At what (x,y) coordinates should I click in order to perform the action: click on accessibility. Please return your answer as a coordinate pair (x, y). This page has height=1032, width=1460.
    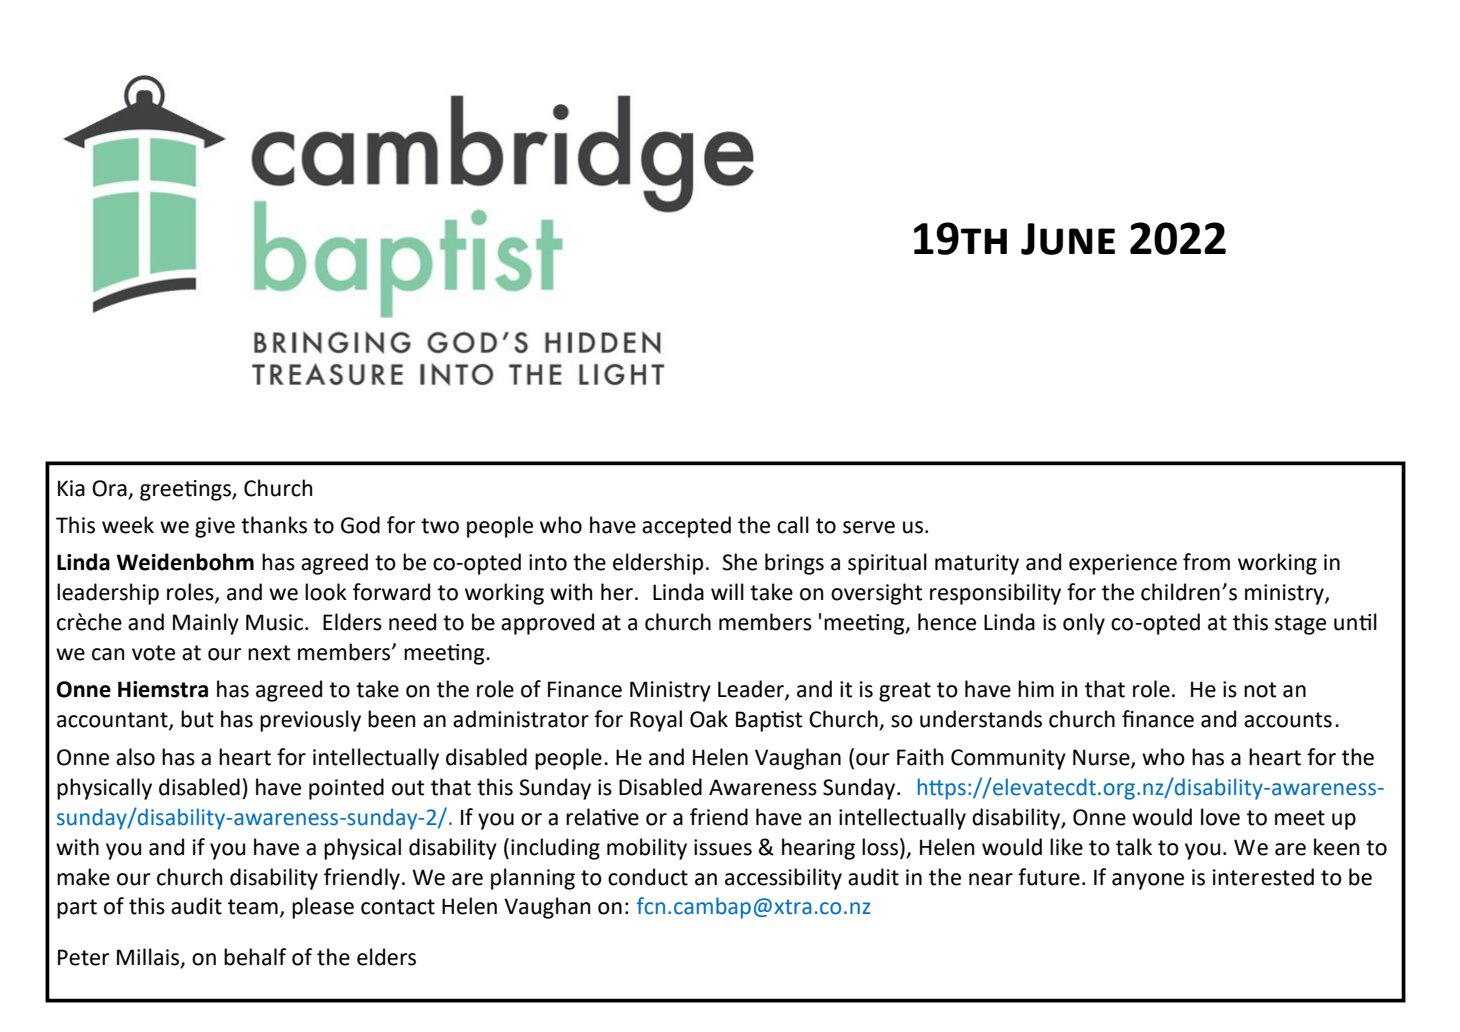
    Looking at the image, I should click on (783, 879).
